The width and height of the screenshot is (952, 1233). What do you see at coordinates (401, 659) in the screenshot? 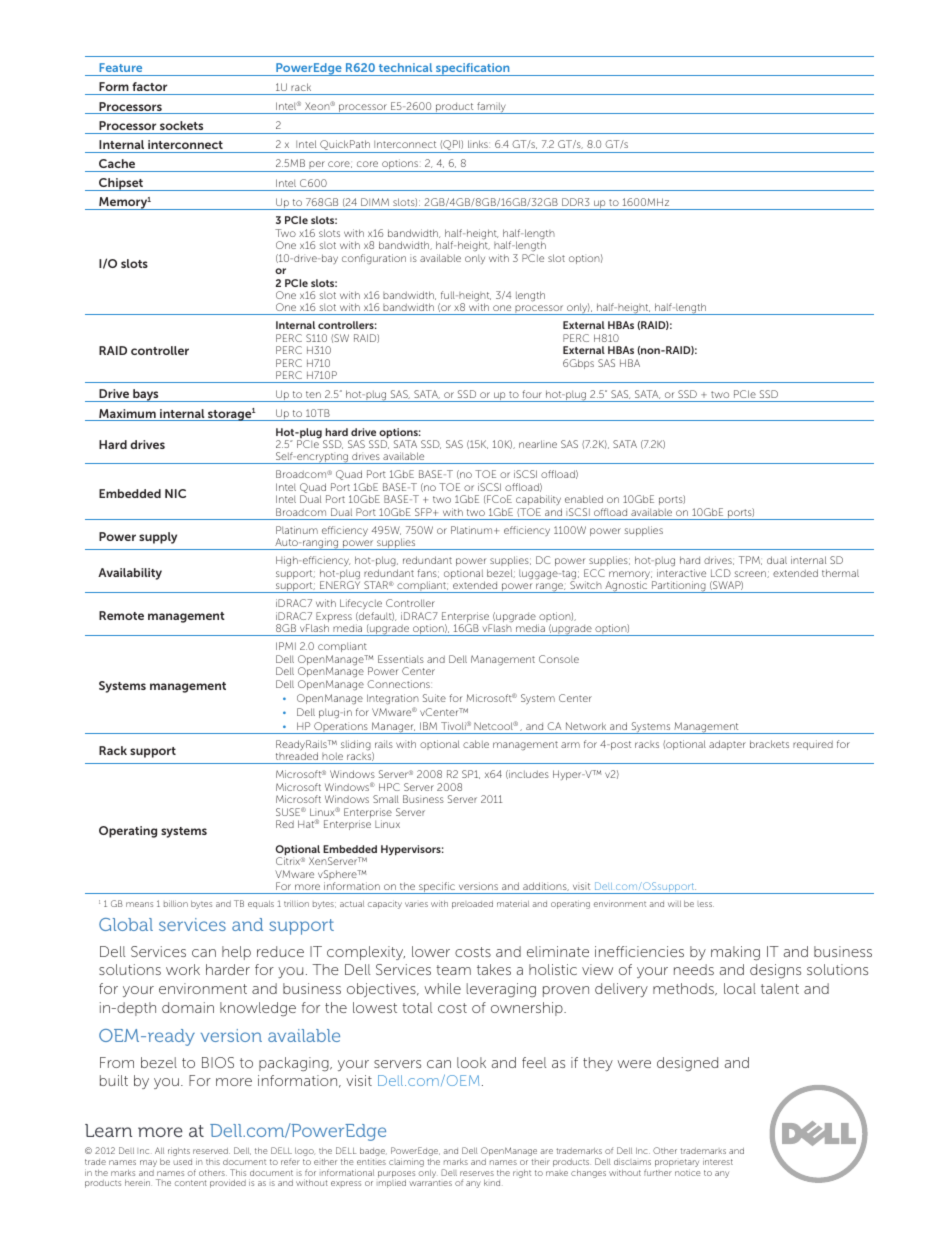
I see `Essentials` at bounding box center [401, 659].
